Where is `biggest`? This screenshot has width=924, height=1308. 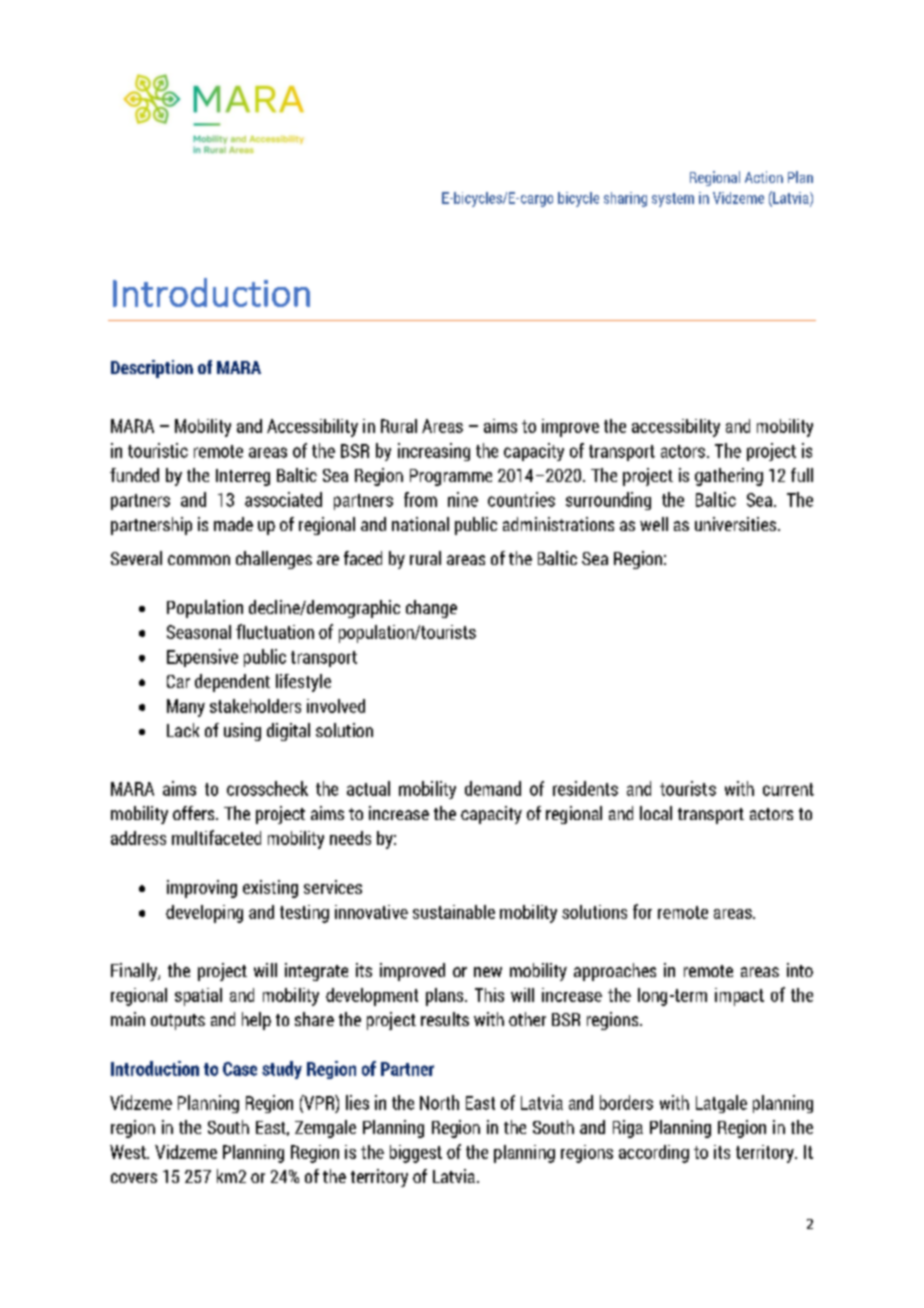 biggest is located at coordinates (416, 1154).
